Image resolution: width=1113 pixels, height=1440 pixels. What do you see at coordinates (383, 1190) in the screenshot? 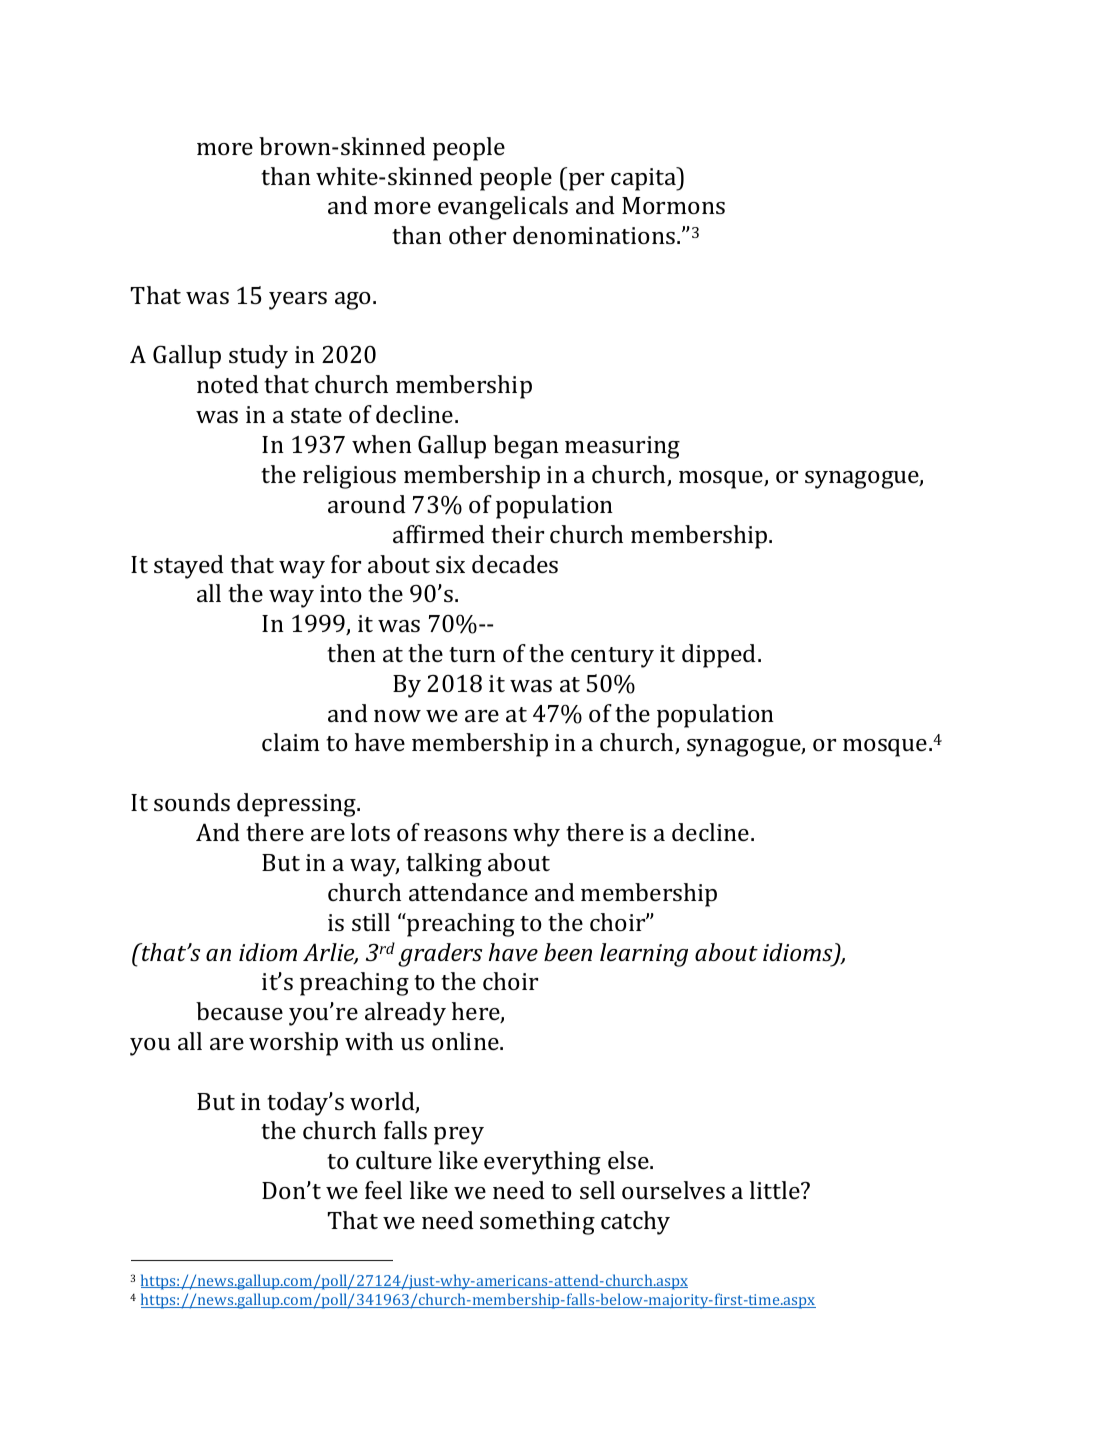
I see `feel` at bounding box center [383, 1190].
